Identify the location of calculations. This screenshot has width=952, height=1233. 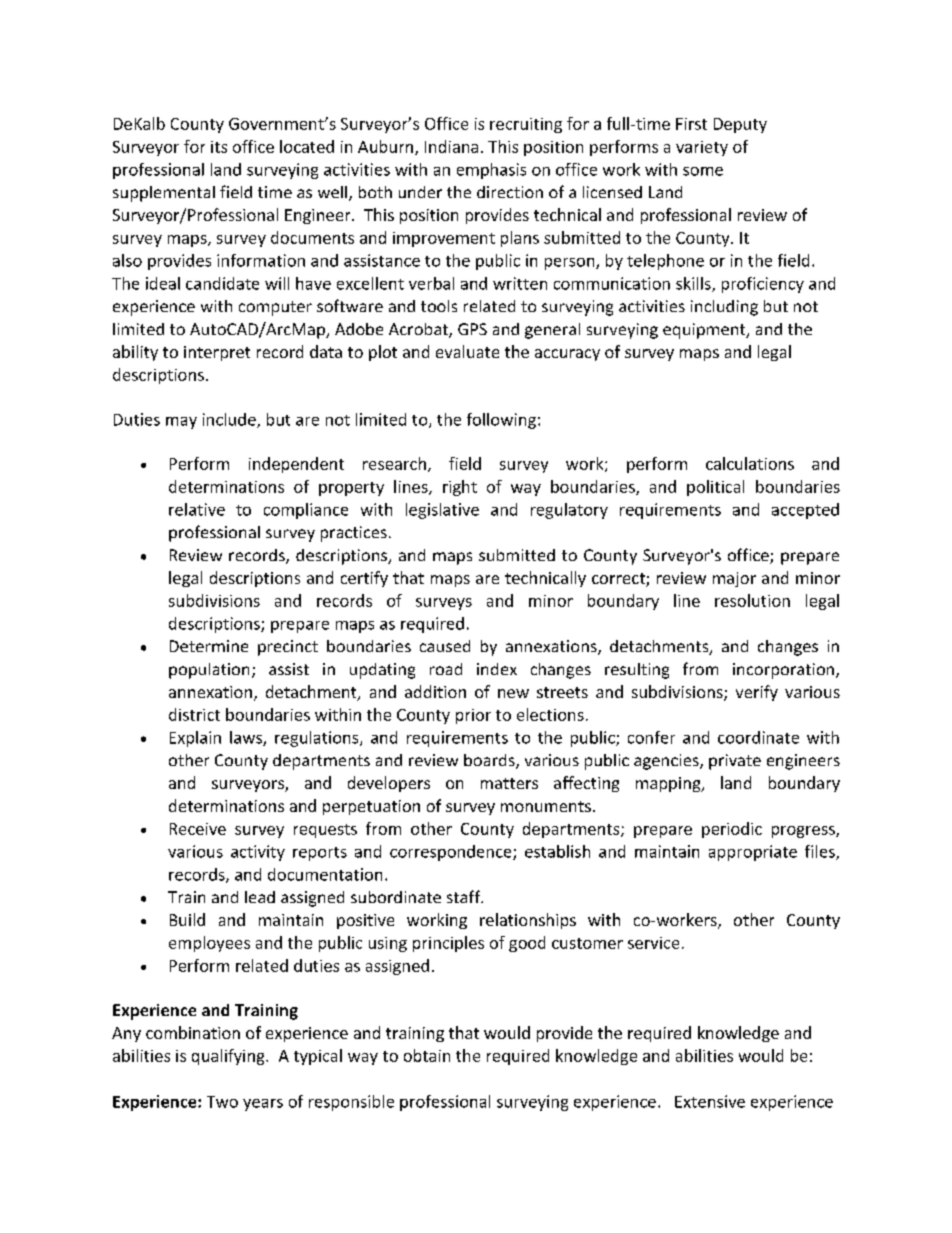
(750, 463).
